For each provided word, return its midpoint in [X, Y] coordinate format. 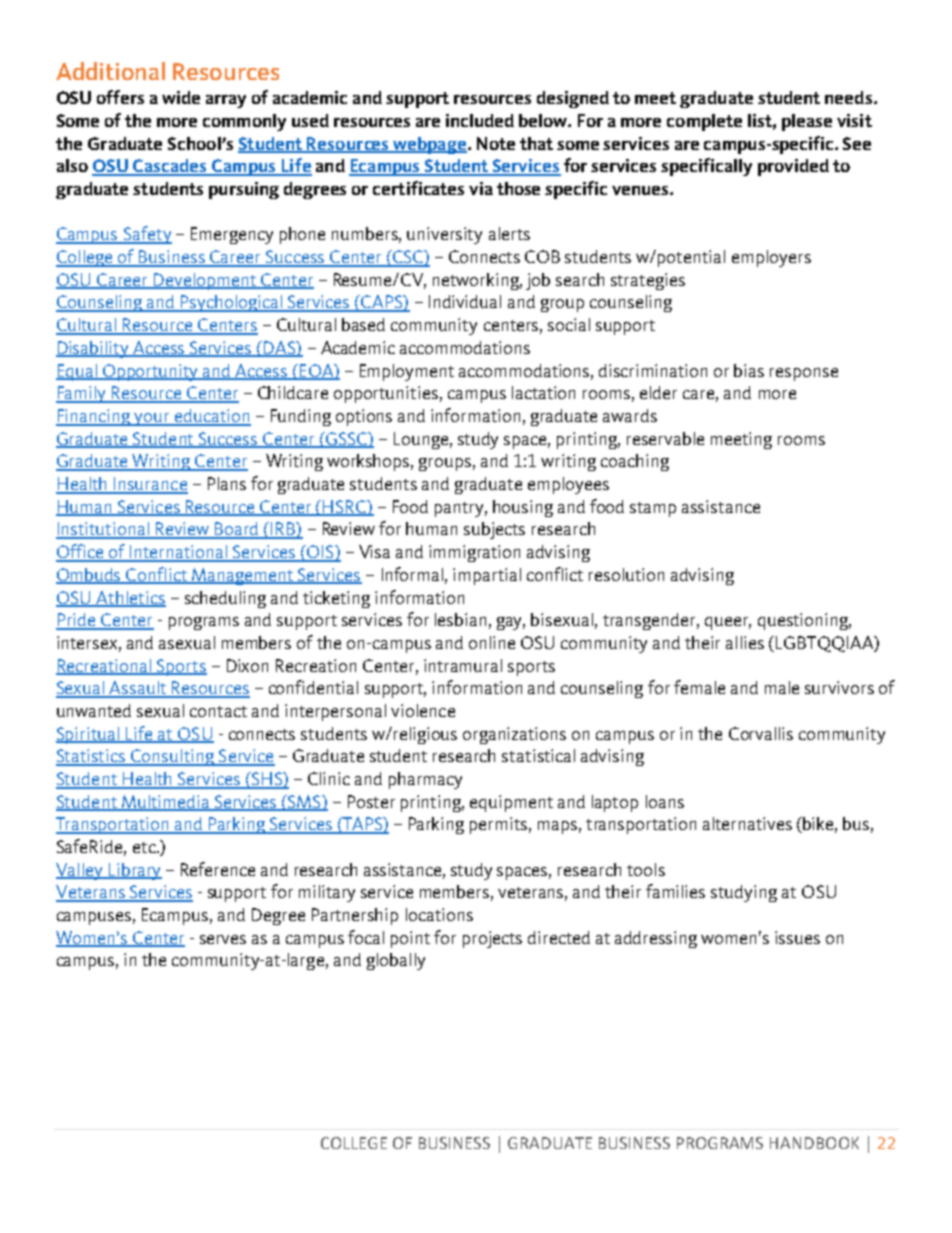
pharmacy [425, 780]
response [804, 374]
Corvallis [761, 733]
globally [396, 961]
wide [181, 97]
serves [223, 939]
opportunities [386, 394]
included [480, 120]
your [152, 419]
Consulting [172, 757]
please [807, 122]
